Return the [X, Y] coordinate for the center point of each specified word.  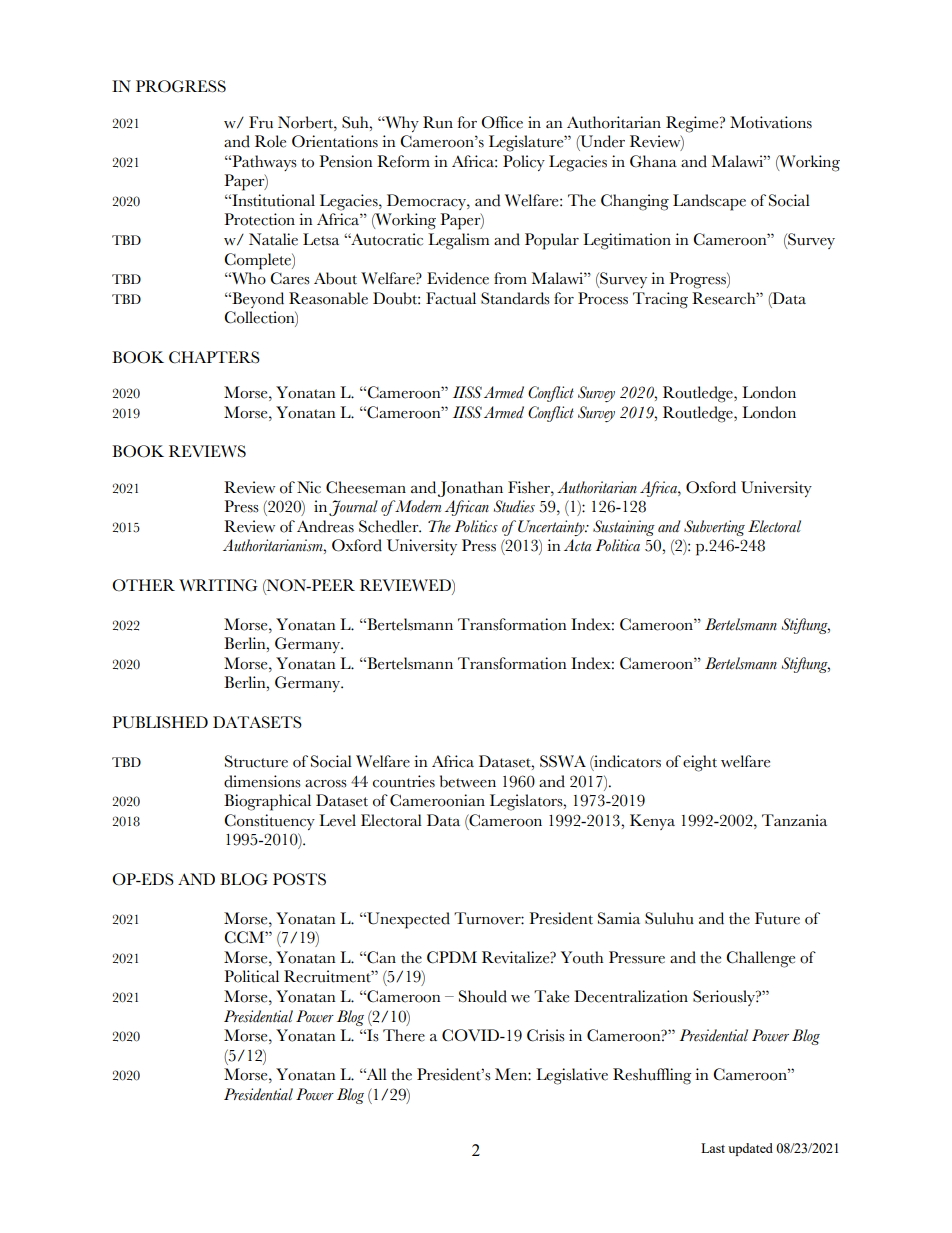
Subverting [714, 528]
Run [438, 122]
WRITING [218, 585]
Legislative [572, 1076]
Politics [476, 526]
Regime [693, 124]
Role [270, 141]
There [404, 1035]
